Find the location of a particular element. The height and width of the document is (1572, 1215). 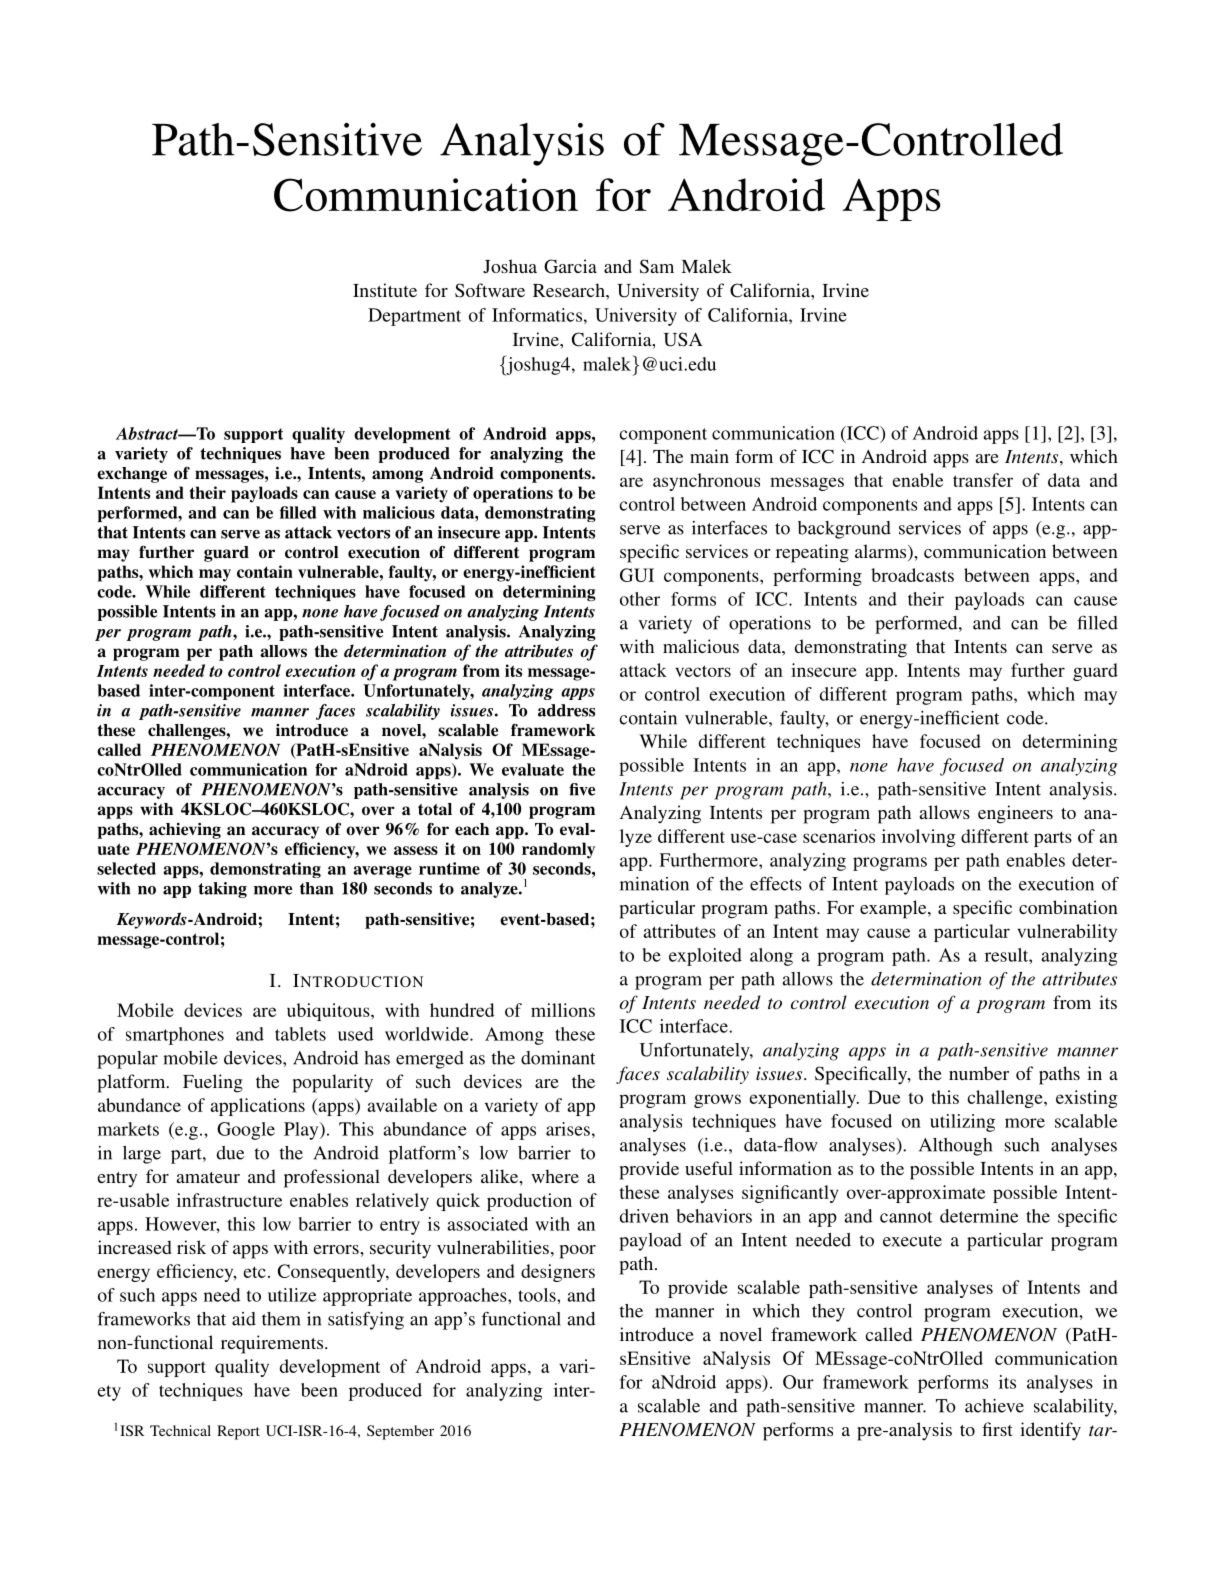

utilizing is located at coordinates (962, 1123).
